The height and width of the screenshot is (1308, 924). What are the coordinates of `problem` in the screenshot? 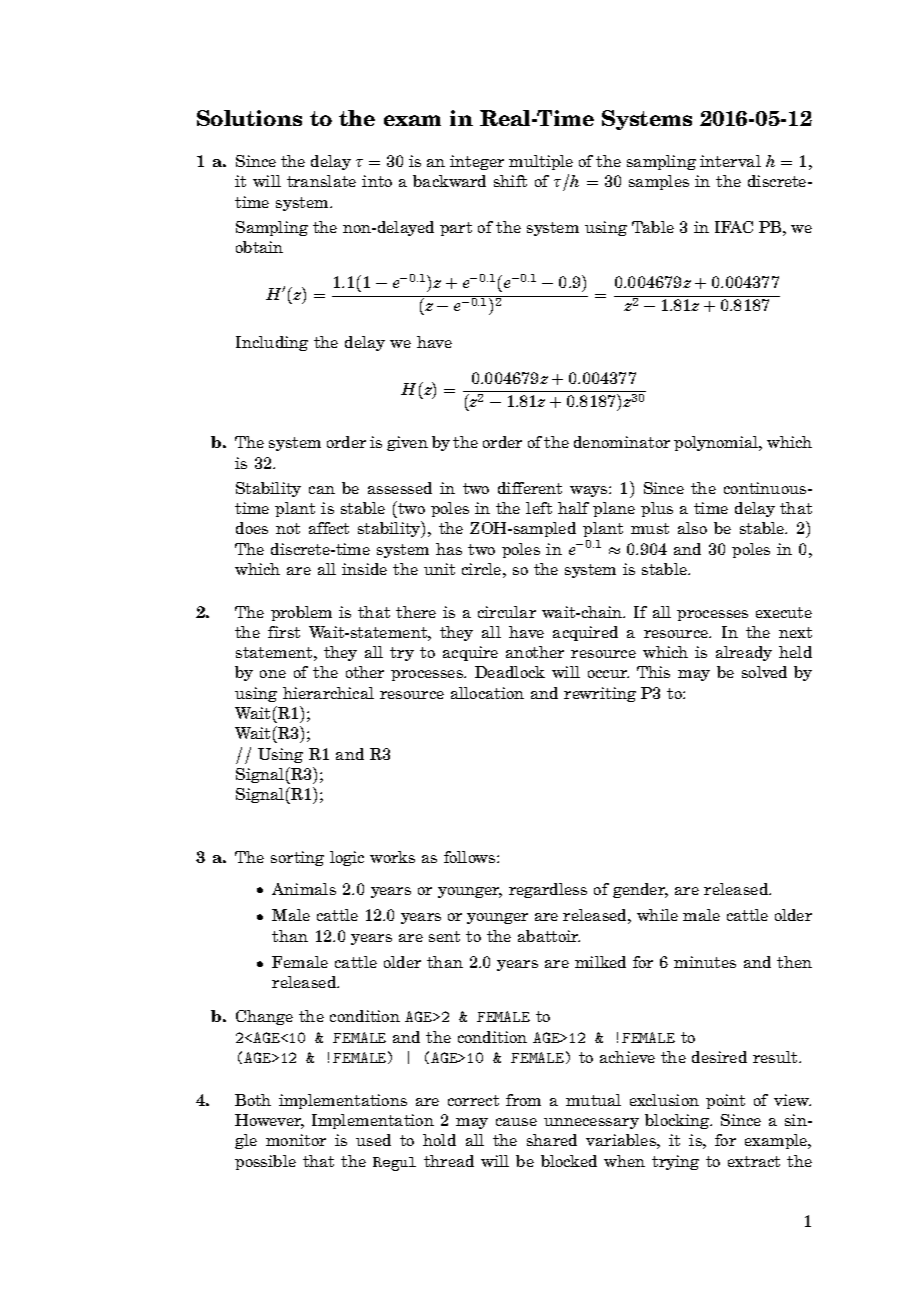 It's located at (301, 613).
